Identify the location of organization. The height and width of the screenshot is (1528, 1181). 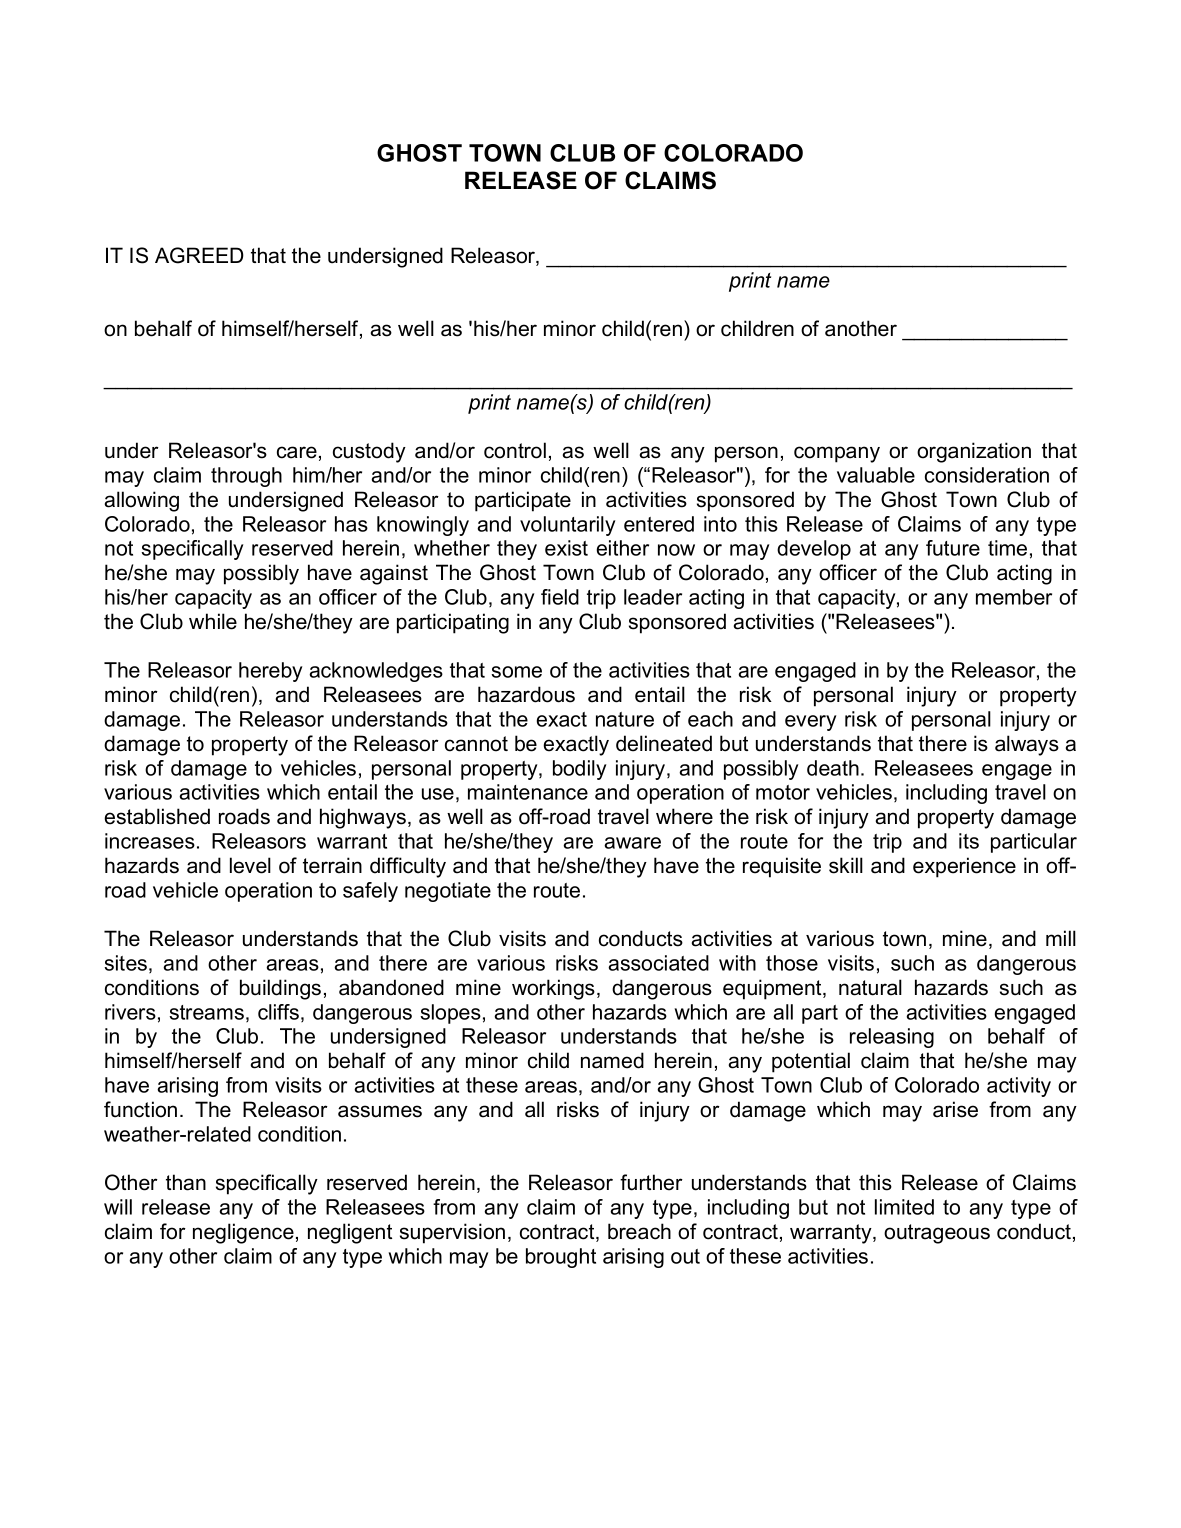
(974, 452).
